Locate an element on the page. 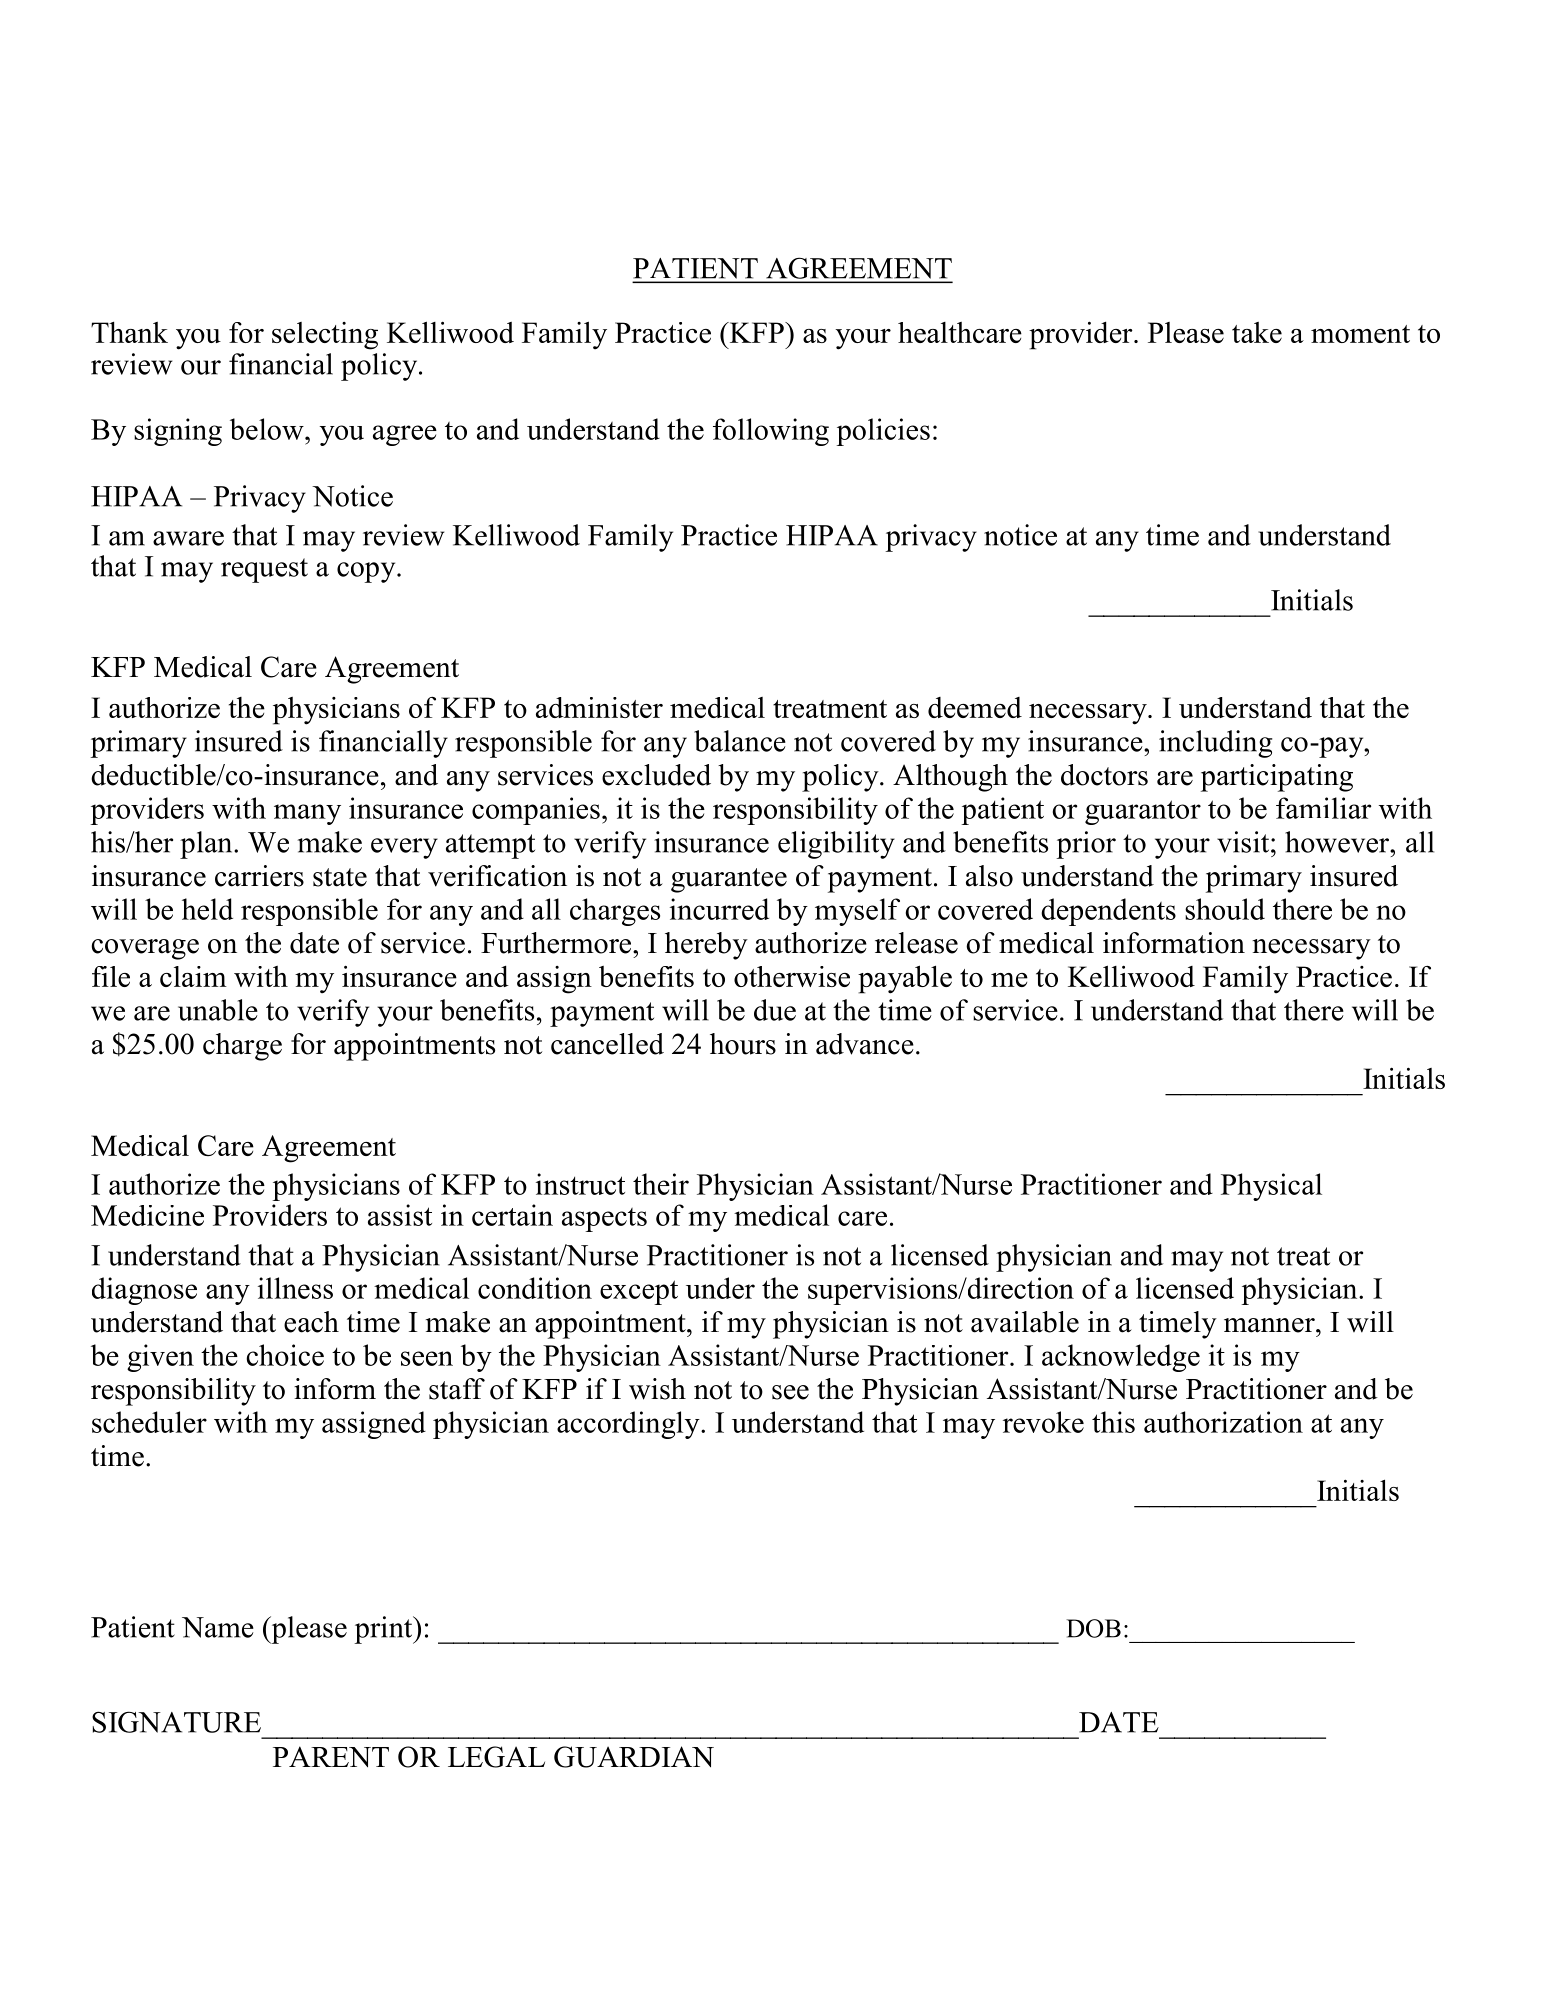 Image resolution: width=1542 pixels, height=1996 pixels. selecting is located at coordinates (325, 336).
